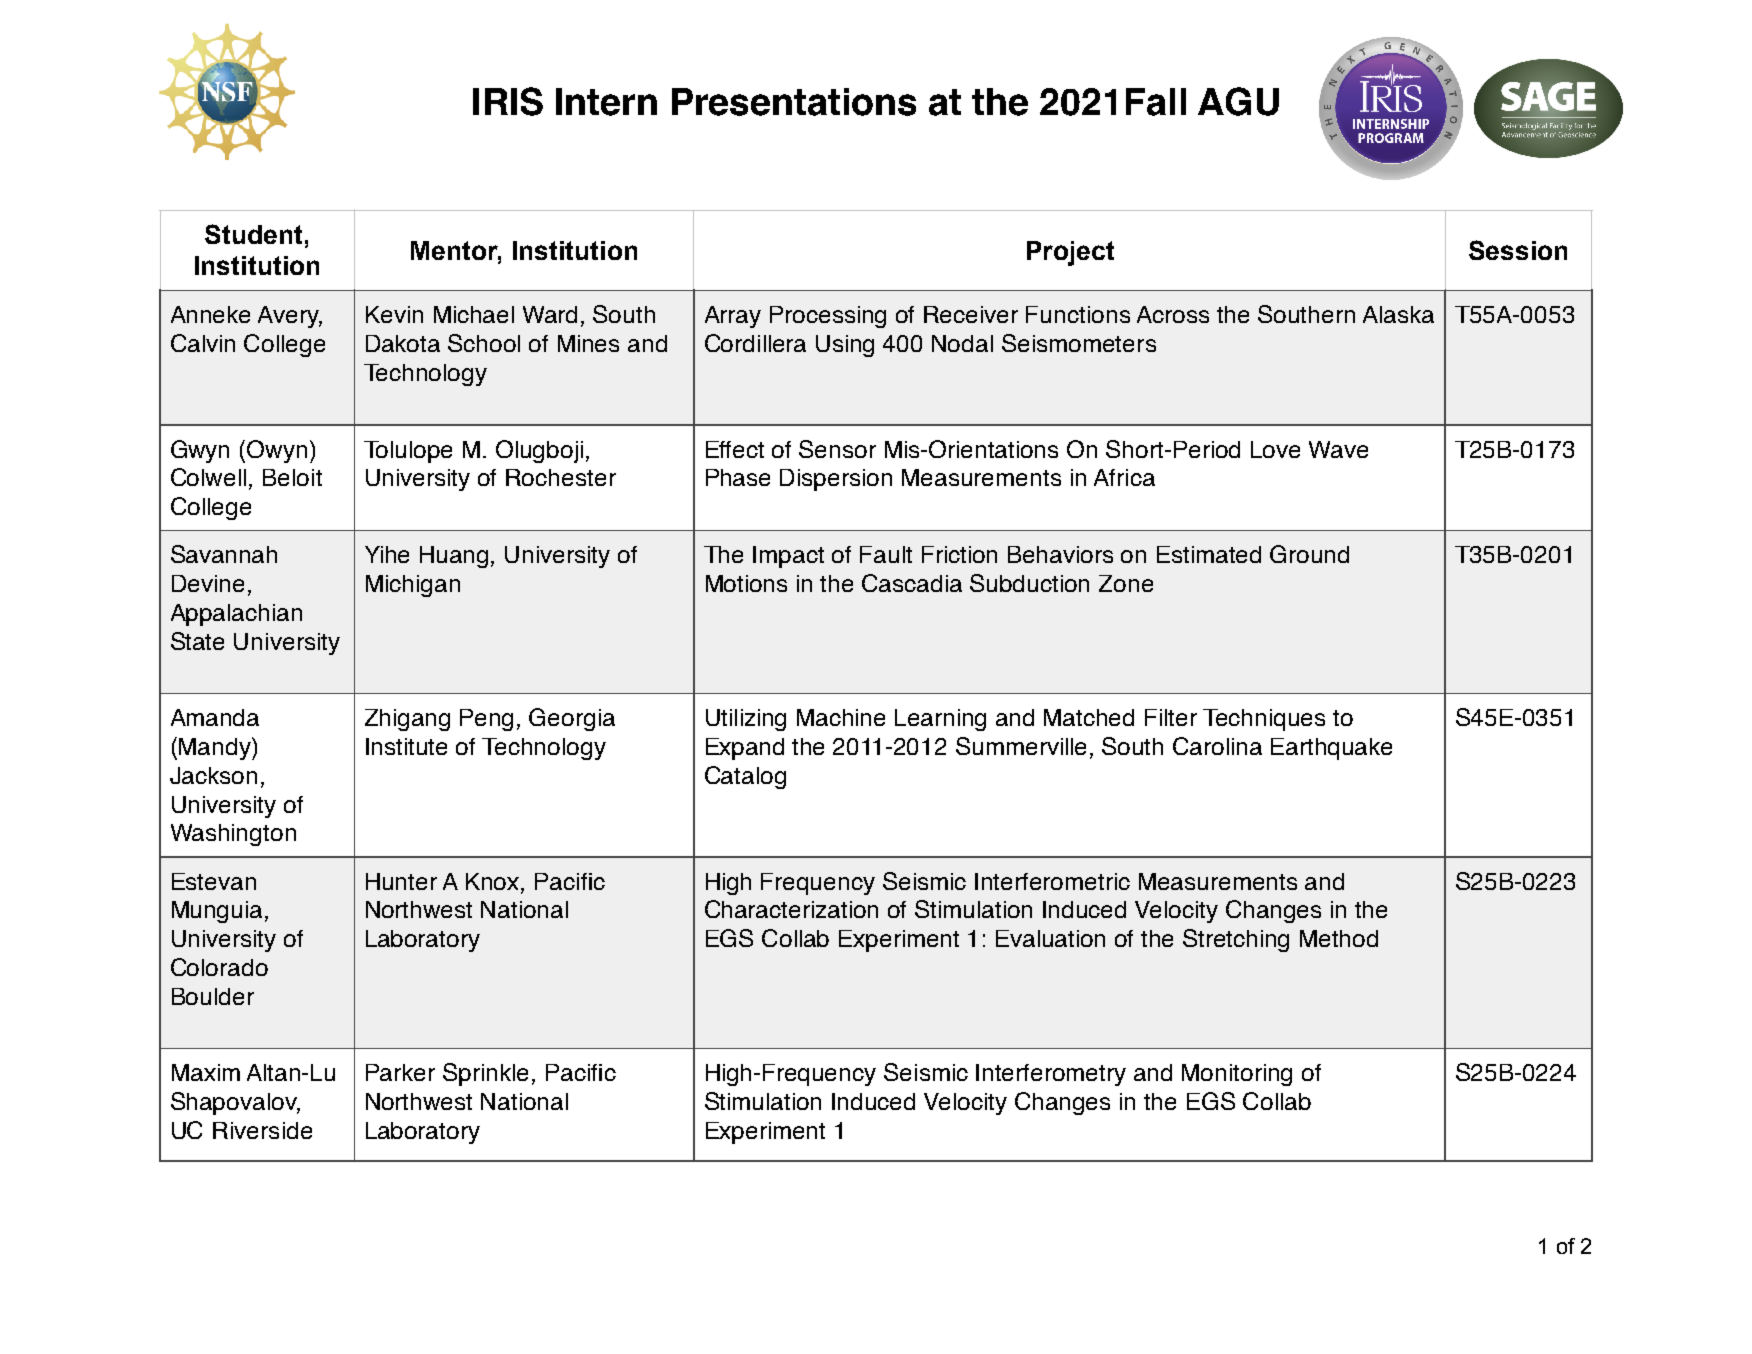  What do you see at coordinates (401, 881) in the page?
I see `Hunter` at bounding box center [401, 881].
